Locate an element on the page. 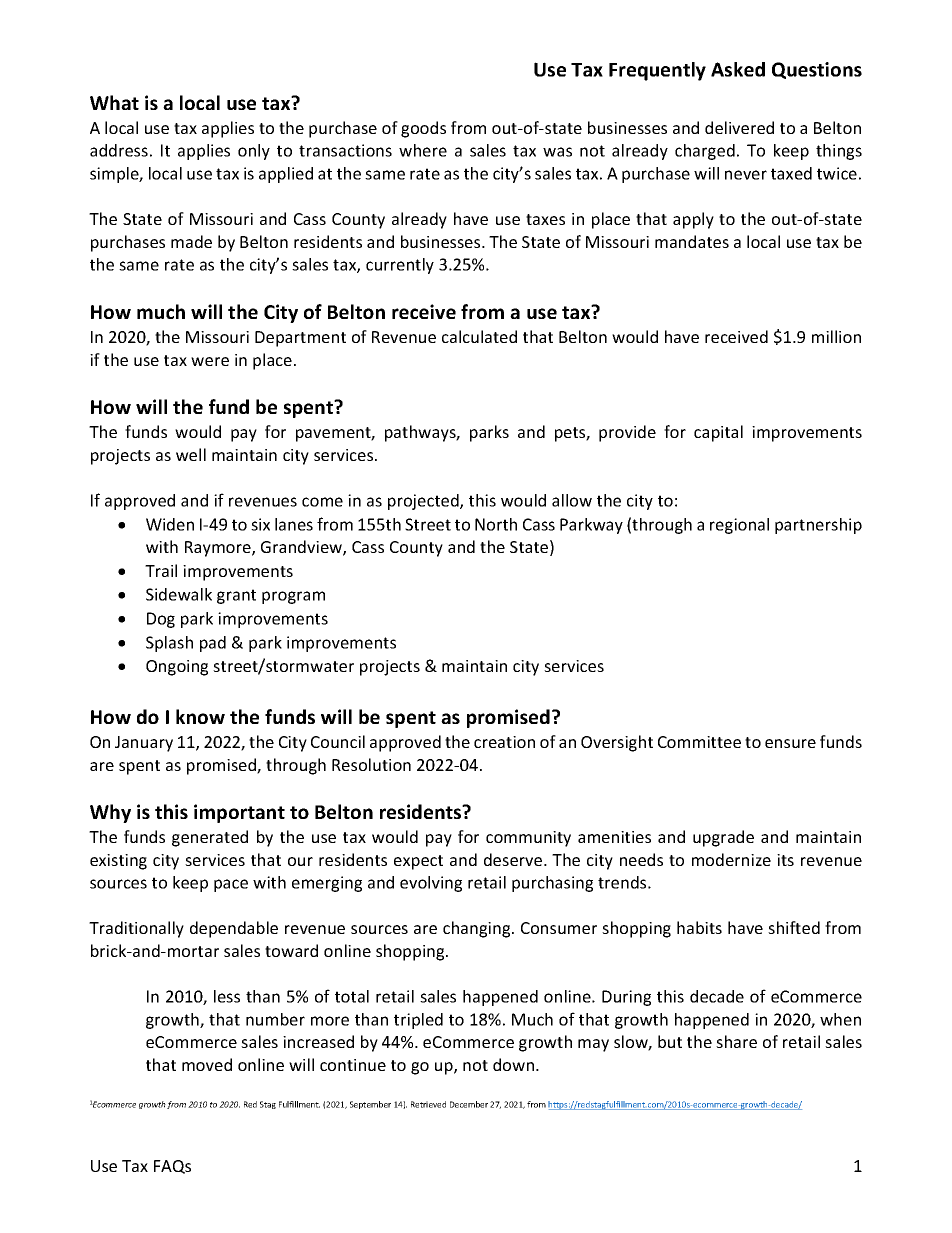 The width and height of the image is (952, 1233). ensure is located at coordinates (790, 743).
